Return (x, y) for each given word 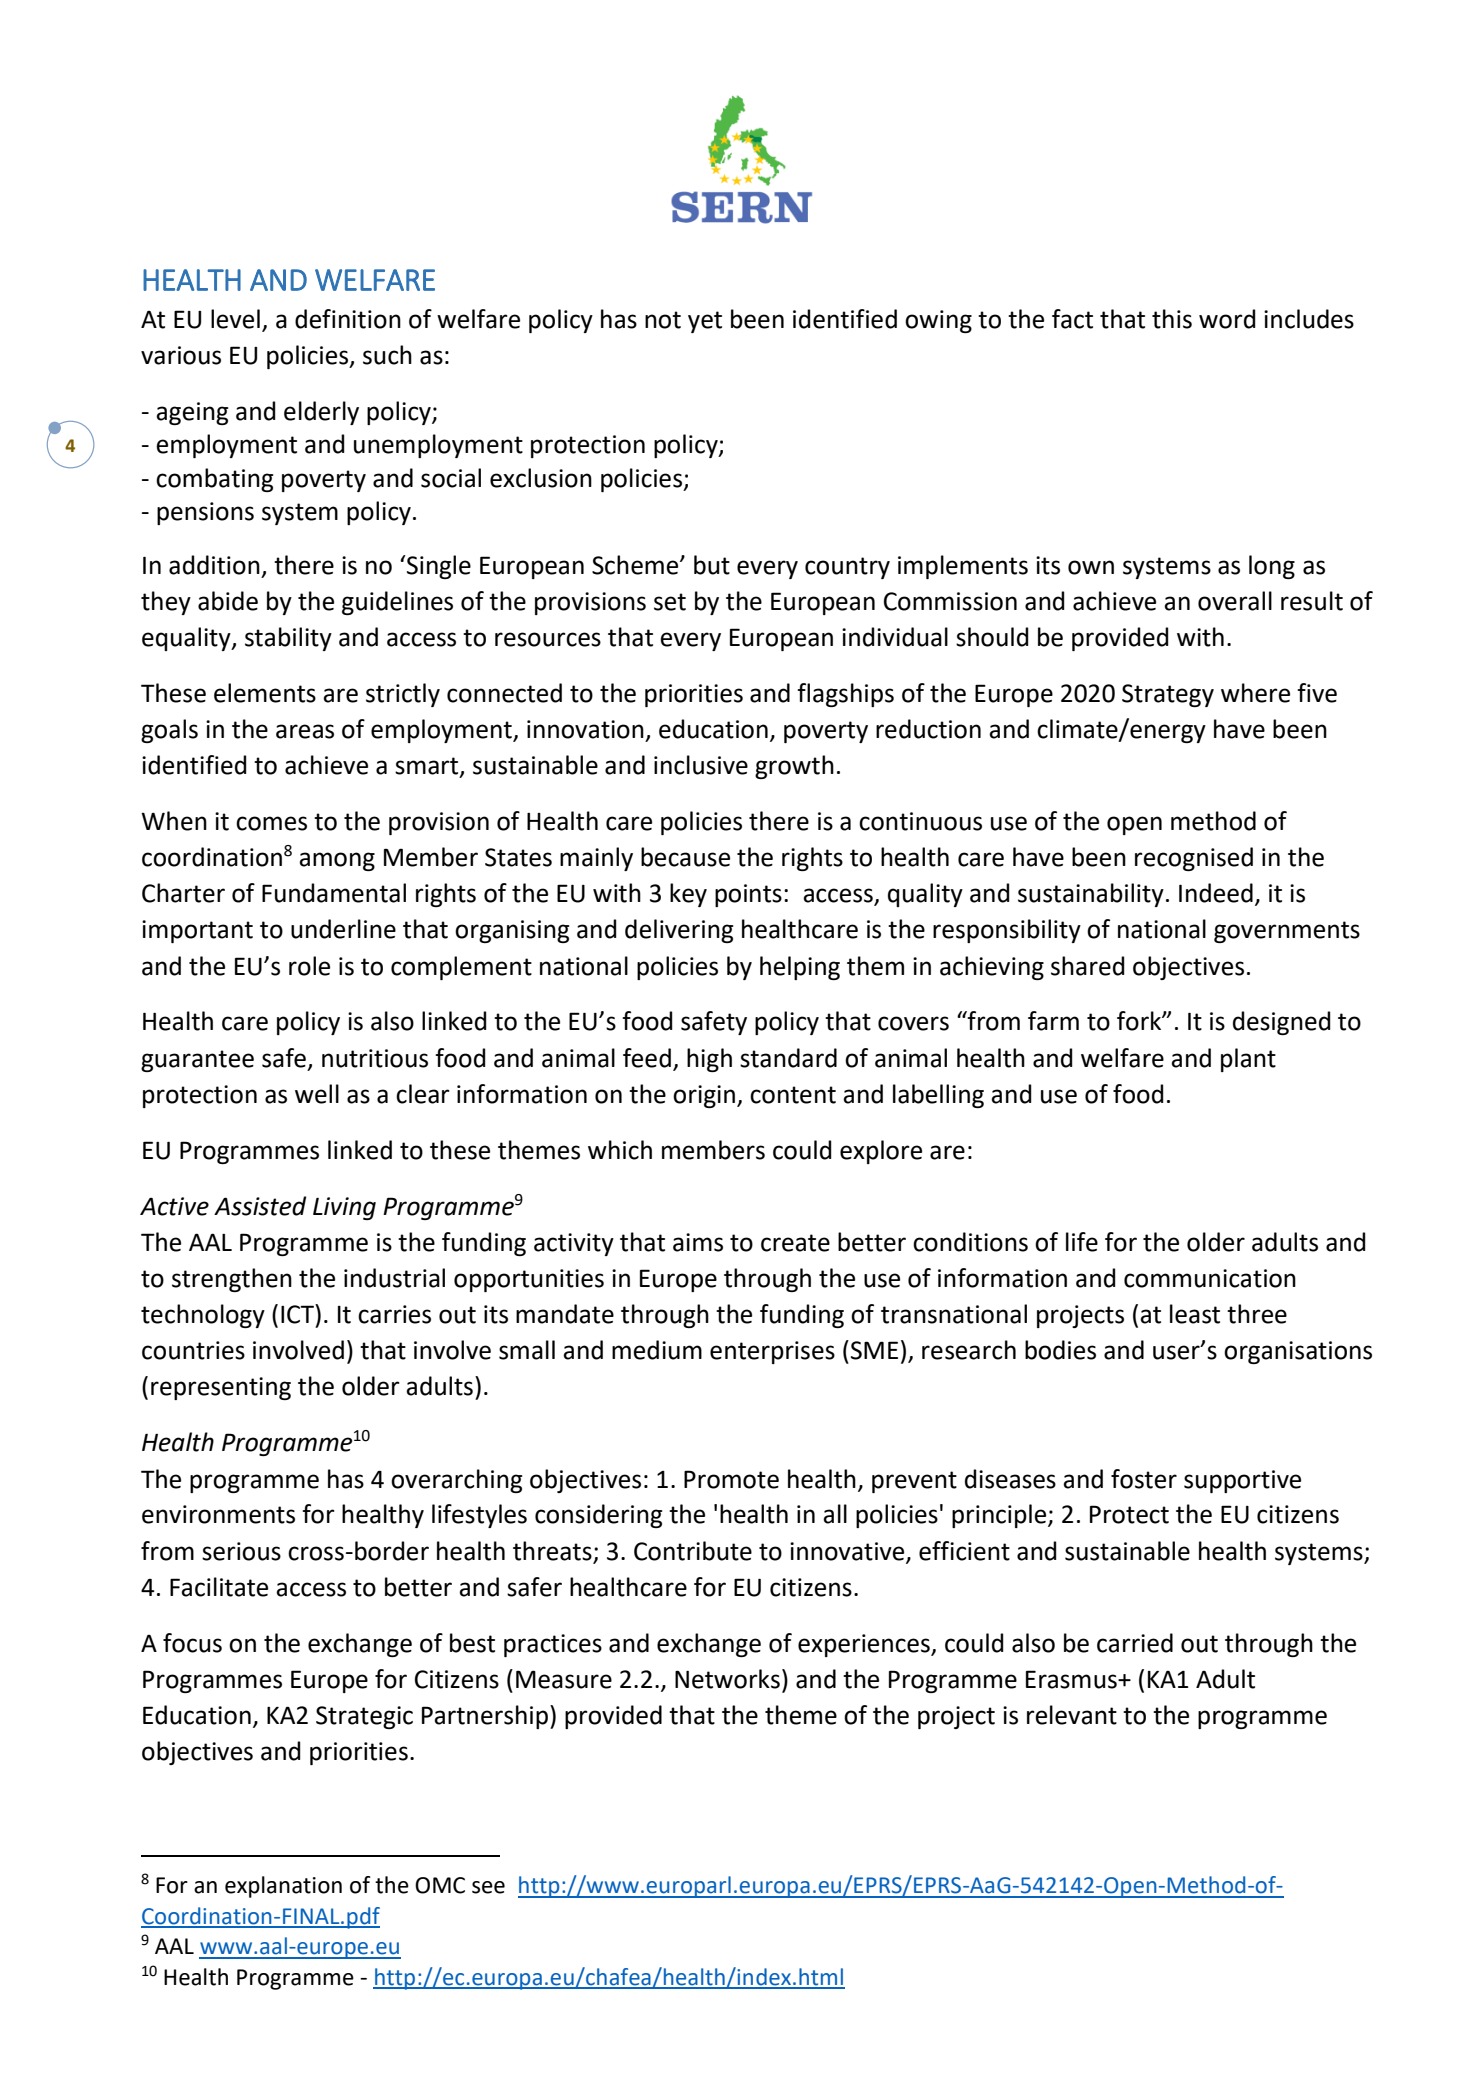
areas (305, 731)
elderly (321, 413)
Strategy (1168, 695)
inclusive (701, 765)
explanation (283, 1887)
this (1172, 319)
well (317, 1094)
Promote (731, 1479)
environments (218, 1514)
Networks (727, 1679)
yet (705, 322)
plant (1248, 1060)
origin (705, 1096)
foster (1144, 1479)
